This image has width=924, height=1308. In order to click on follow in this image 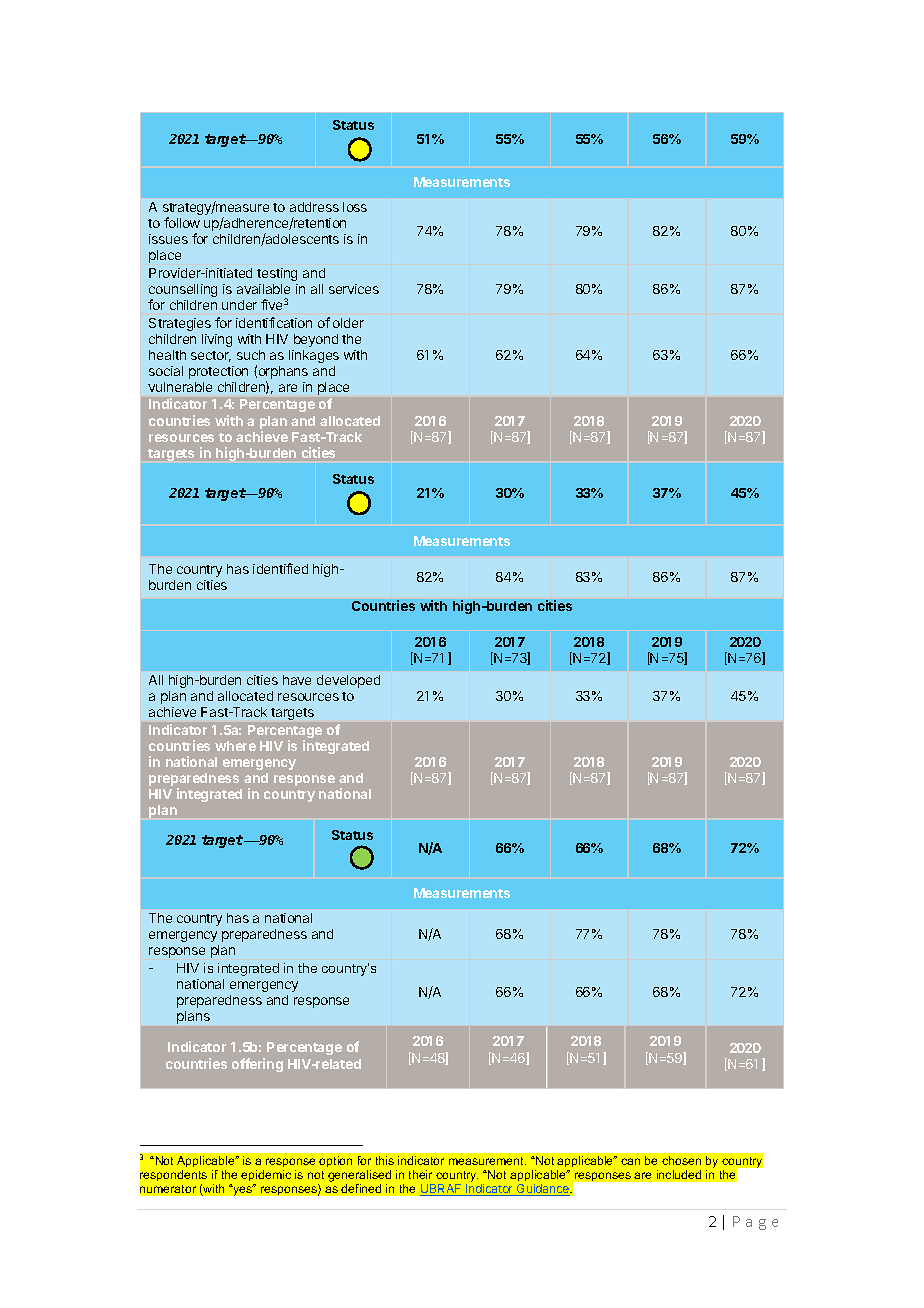, I will do `click(182, 222)`.
